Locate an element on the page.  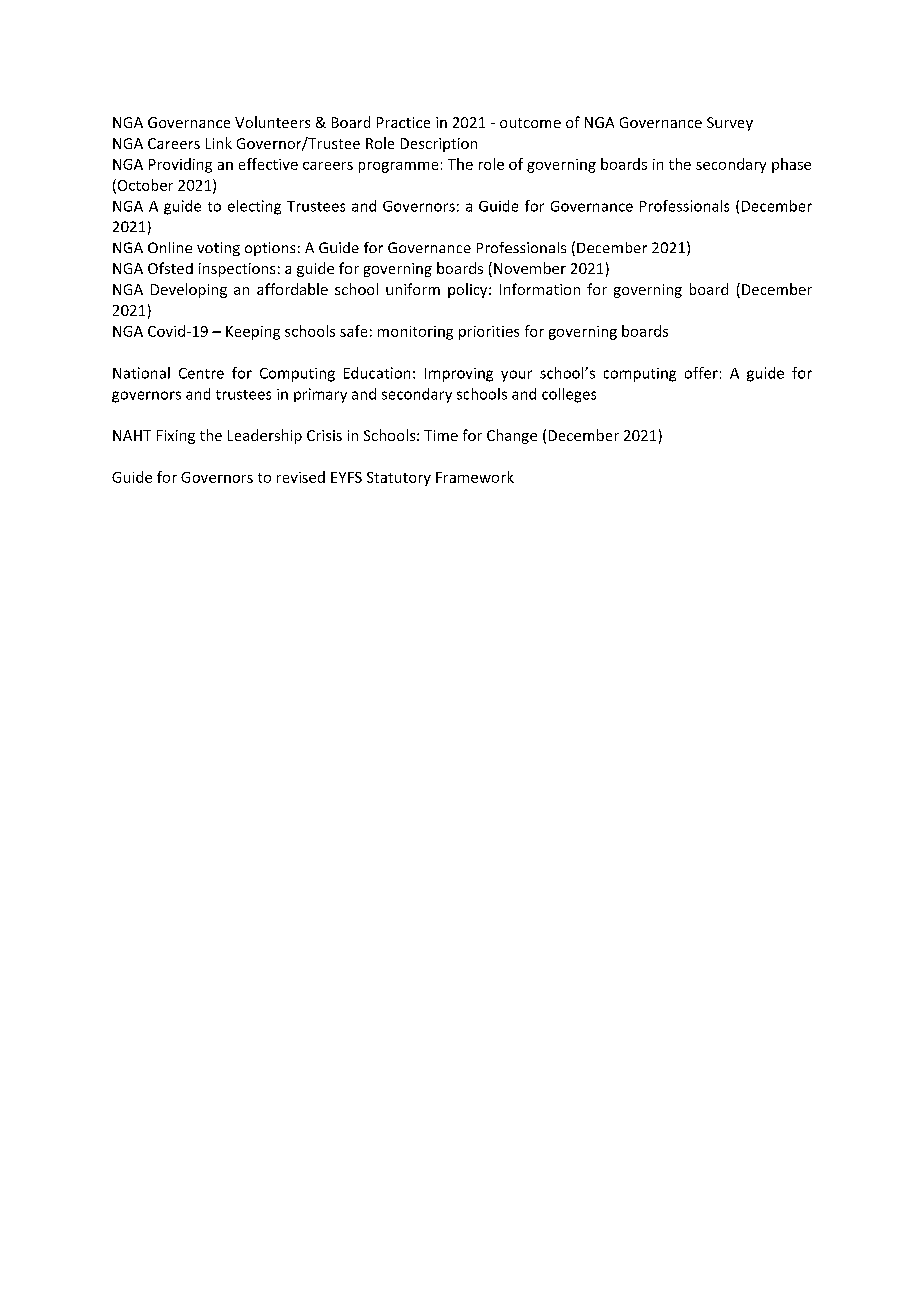
uniform is located at coordinates (413, 289).
